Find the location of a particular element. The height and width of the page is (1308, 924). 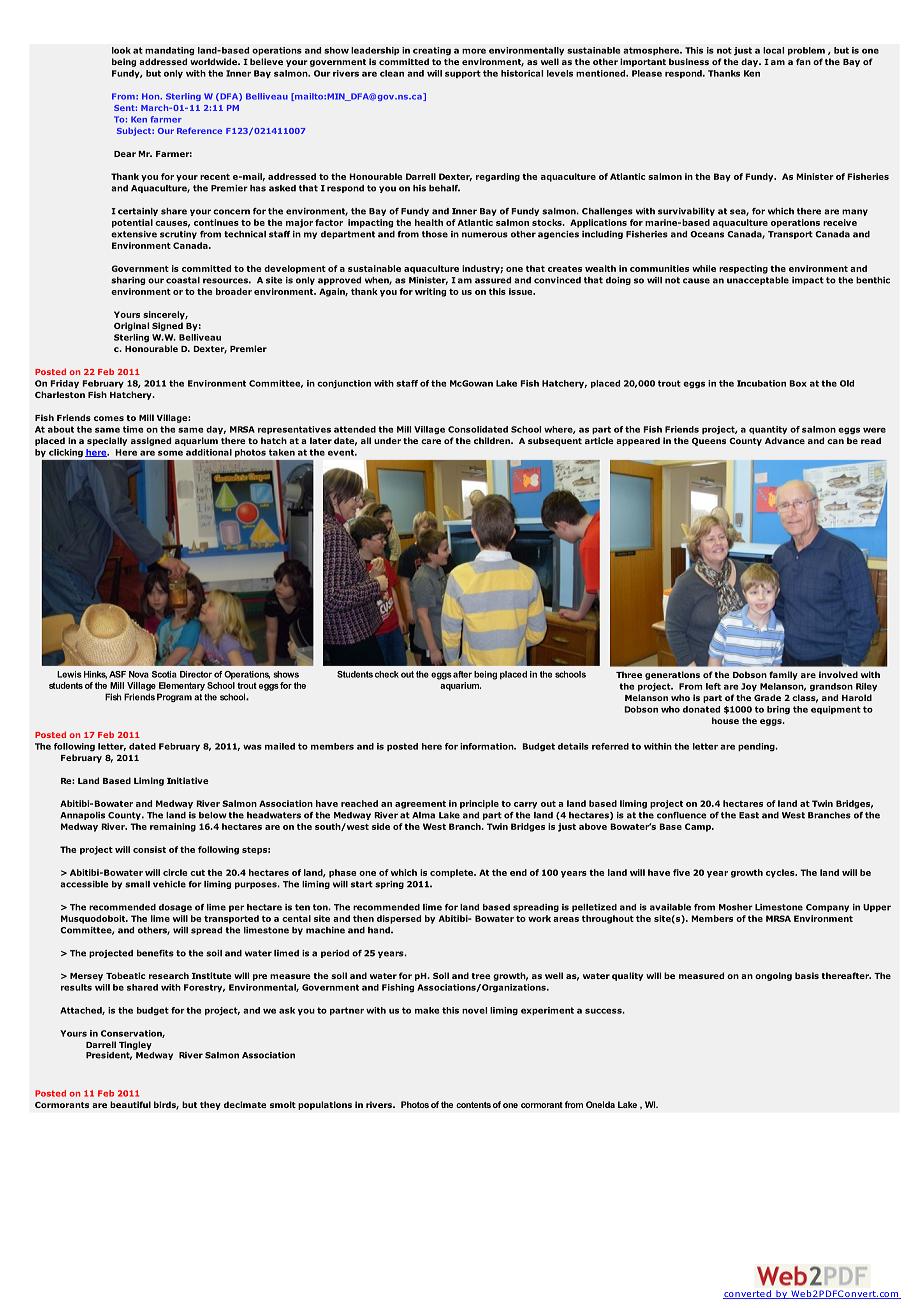

support is located at coordinates (463, 74).
